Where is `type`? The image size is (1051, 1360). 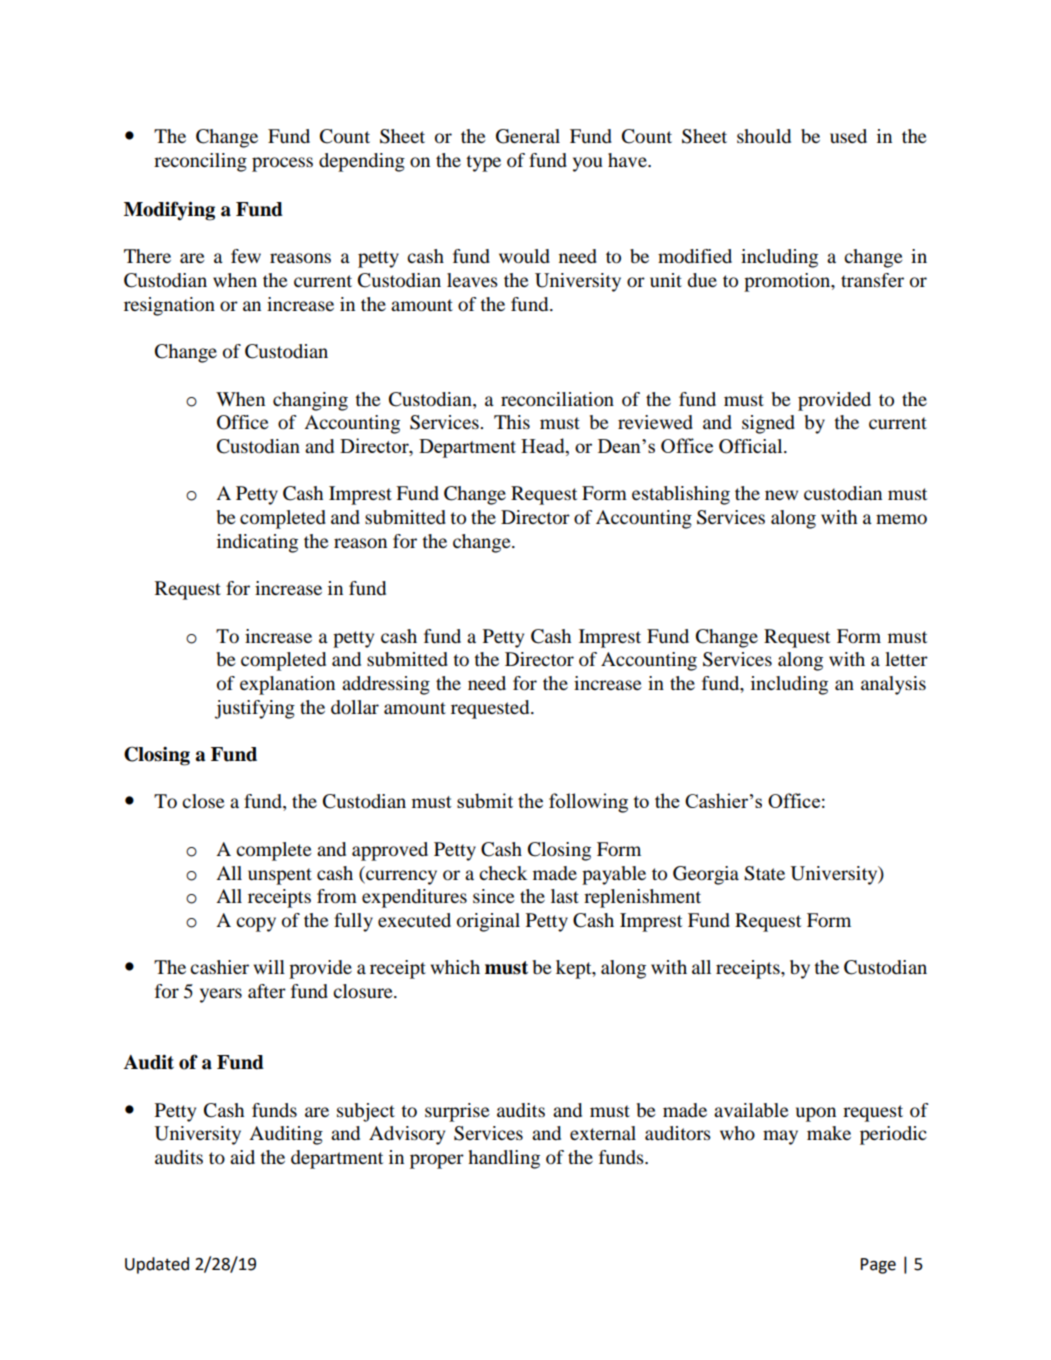
type is located at coordinates (483, 163).
